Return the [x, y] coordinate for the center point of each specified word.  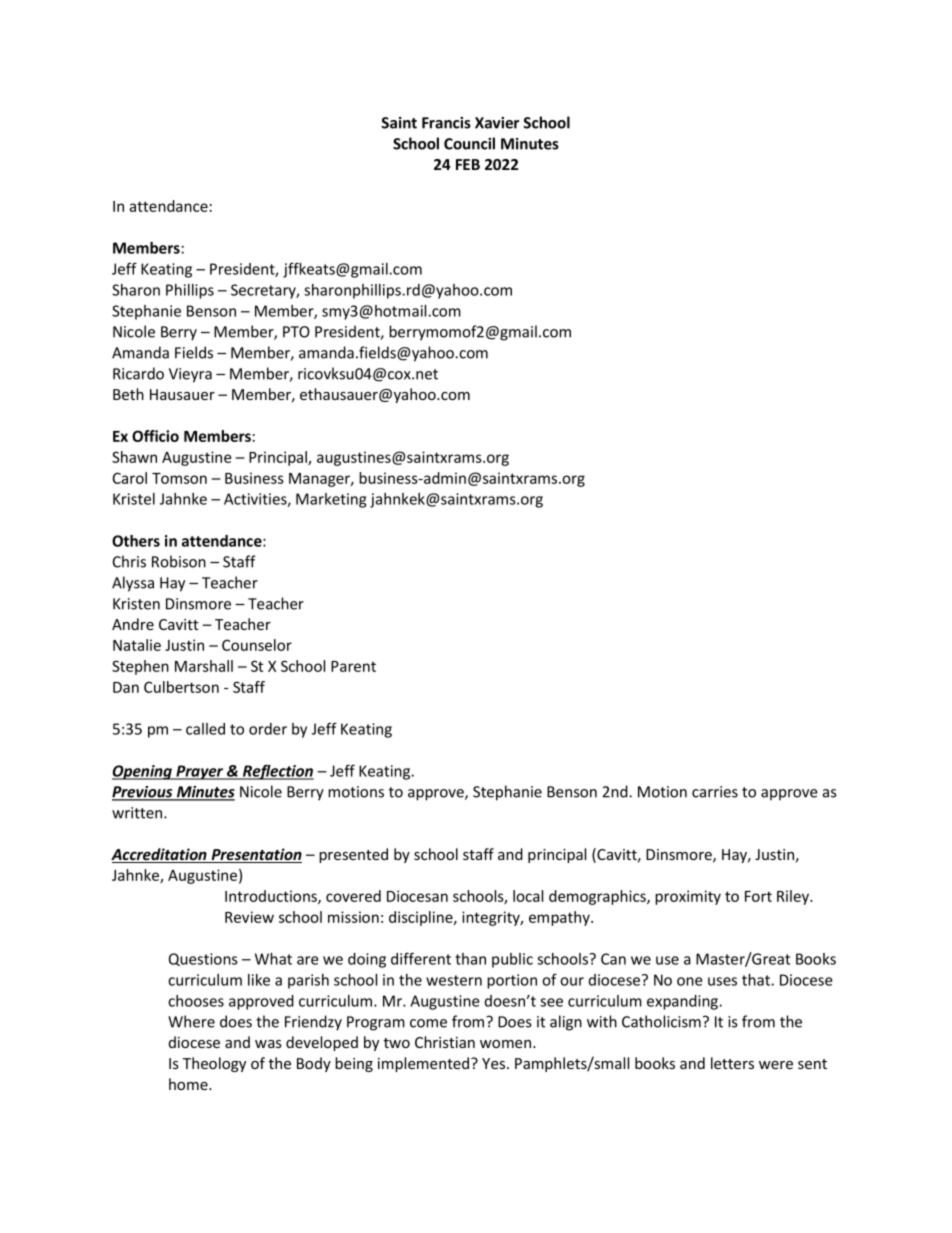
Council [469, 143]
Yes [495, 1063]
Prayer [200, 772]
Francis [446, 123]
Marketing [331, 500]
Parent [353, 666]
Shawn [134, 457]
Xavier [497, 123]
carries [715, 792]
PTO [296, 332]
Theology [214, 1064]
